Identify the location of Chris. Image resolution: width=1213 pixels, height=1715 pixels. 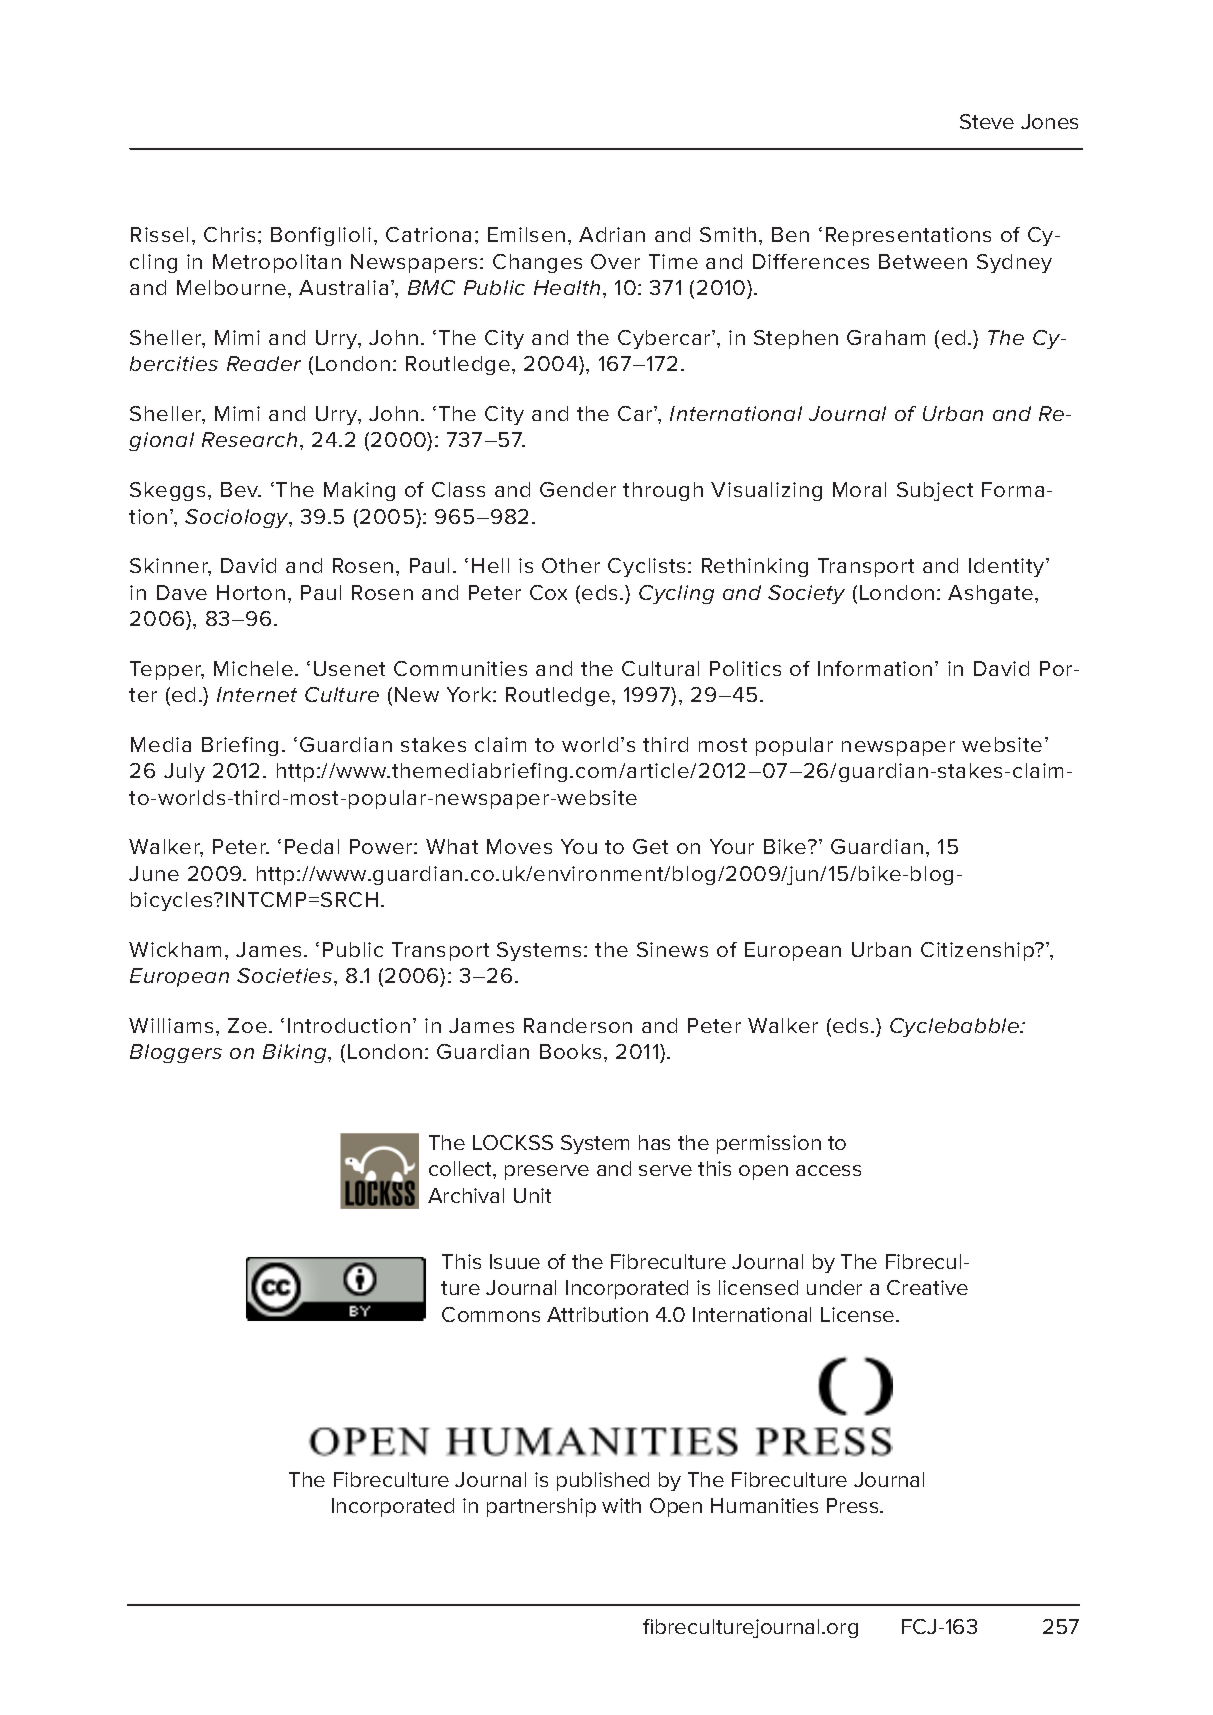
(229, 234).
